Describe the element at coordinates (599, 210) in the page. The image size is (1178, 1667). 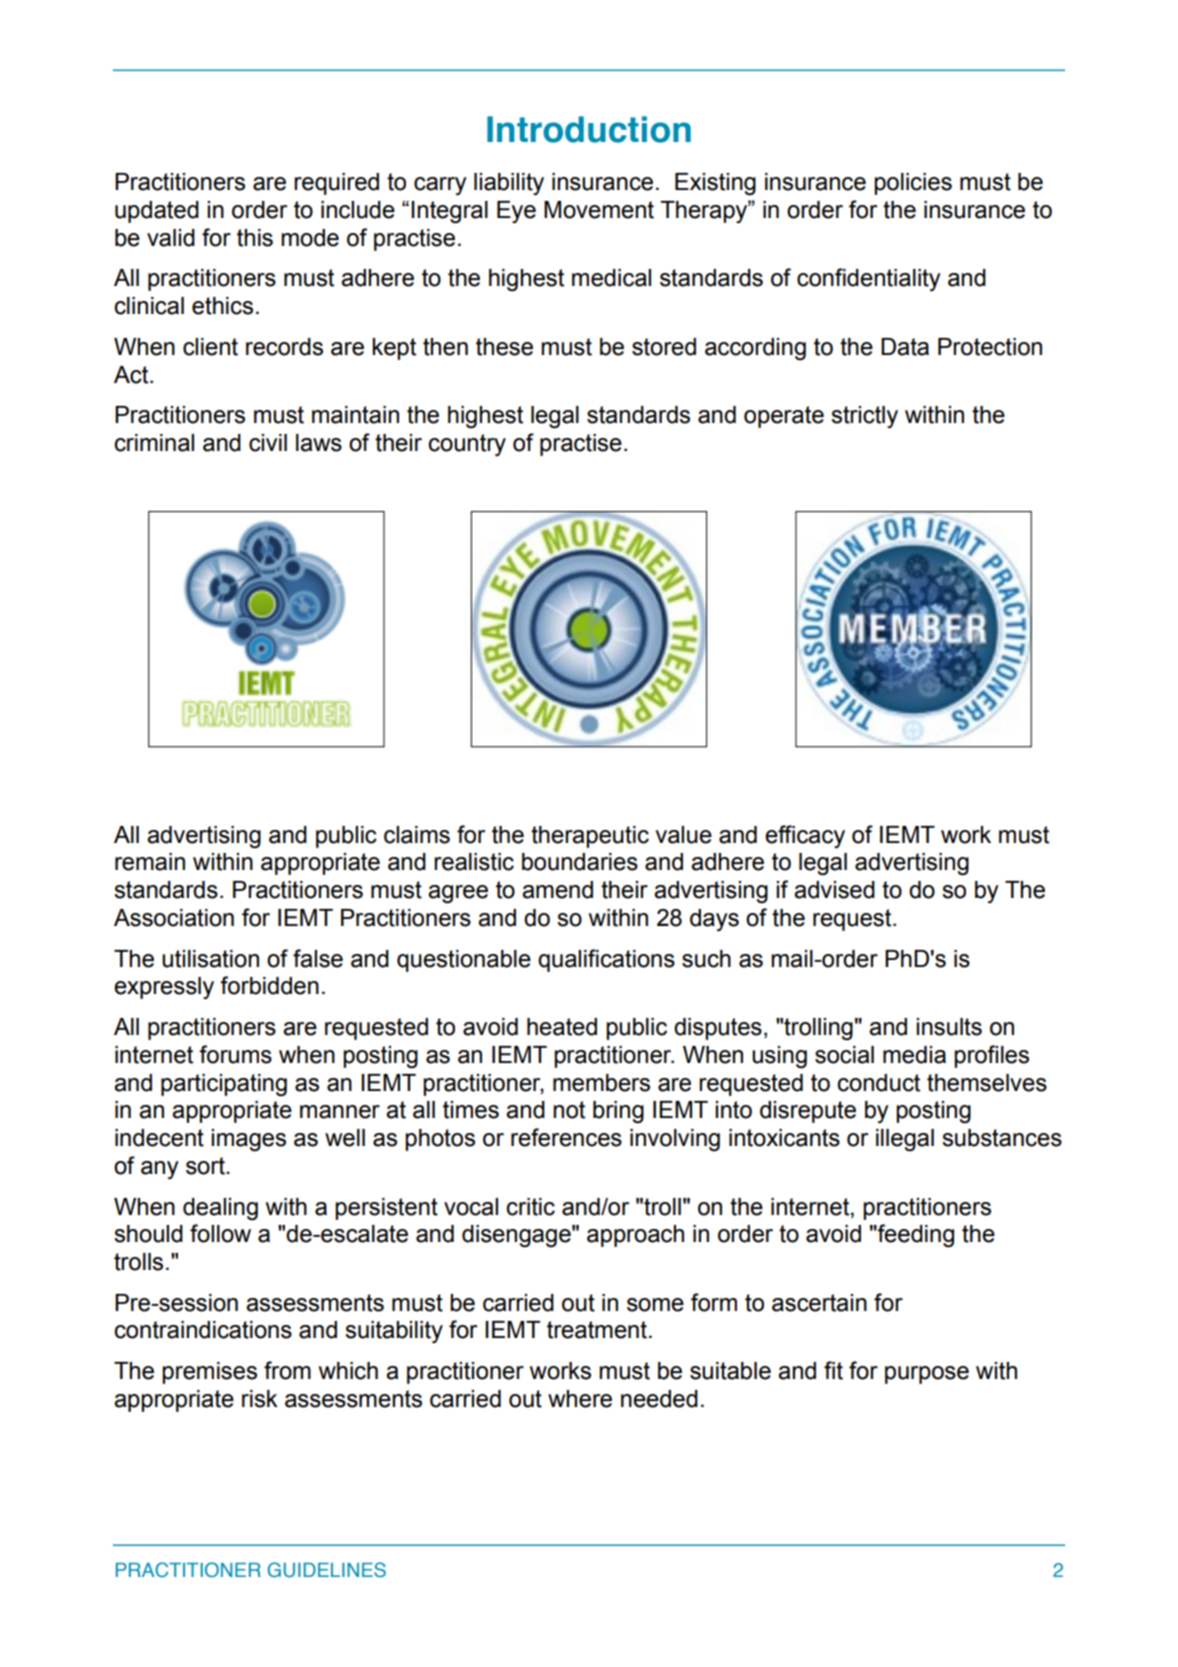
I see `Movement` at that location.
